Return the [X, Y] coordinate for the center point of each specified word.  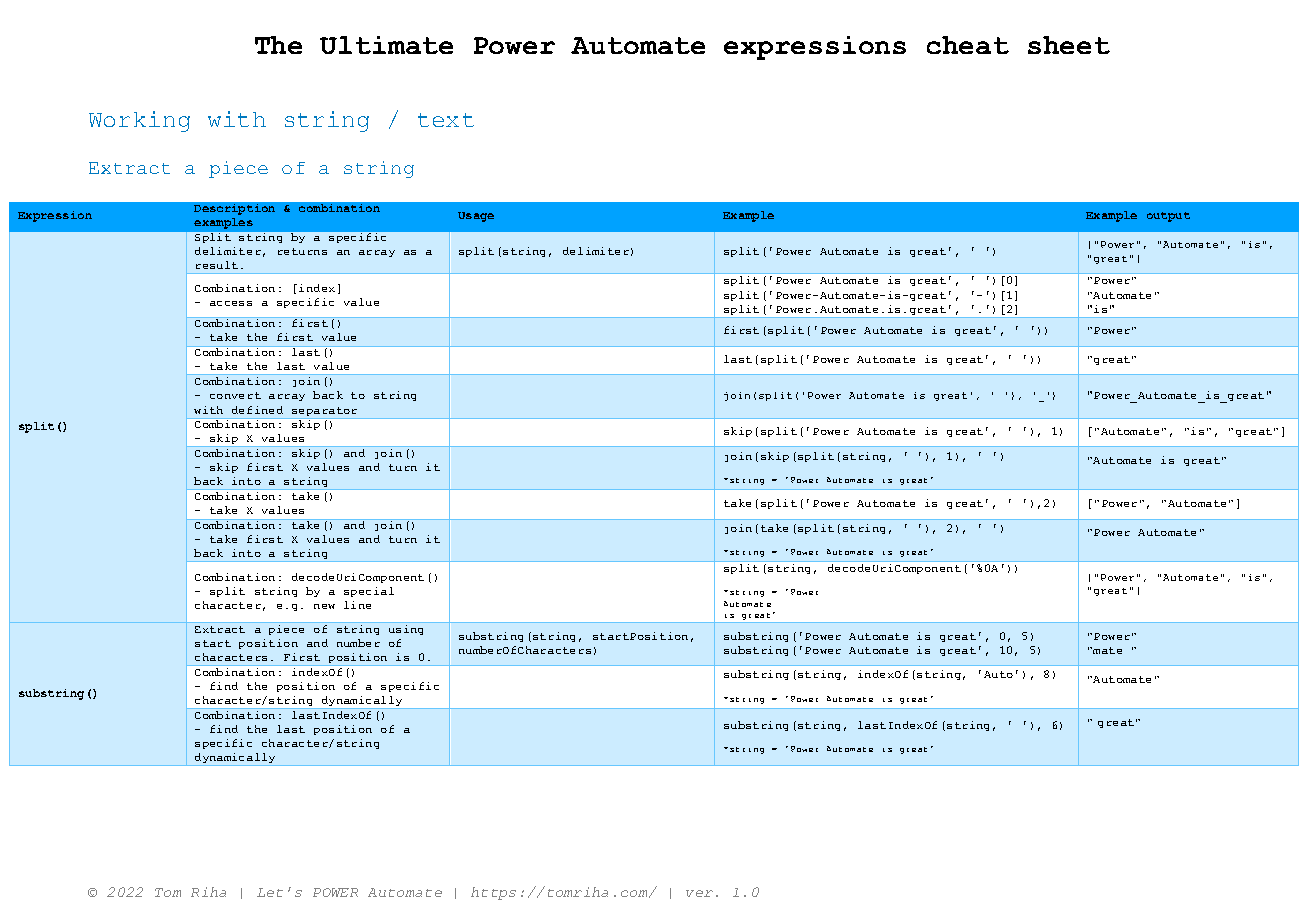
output [1168, 217]
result [217, 265]
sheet [1069, 45]
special [369, 592]
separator [324, 411]
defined [257, 410]
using [406, 630]
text [446, 120]
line [357, 605]
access [231, 303]
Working [139, 121]
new [324, 606]
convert [235, 395]
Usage [476, 217]
